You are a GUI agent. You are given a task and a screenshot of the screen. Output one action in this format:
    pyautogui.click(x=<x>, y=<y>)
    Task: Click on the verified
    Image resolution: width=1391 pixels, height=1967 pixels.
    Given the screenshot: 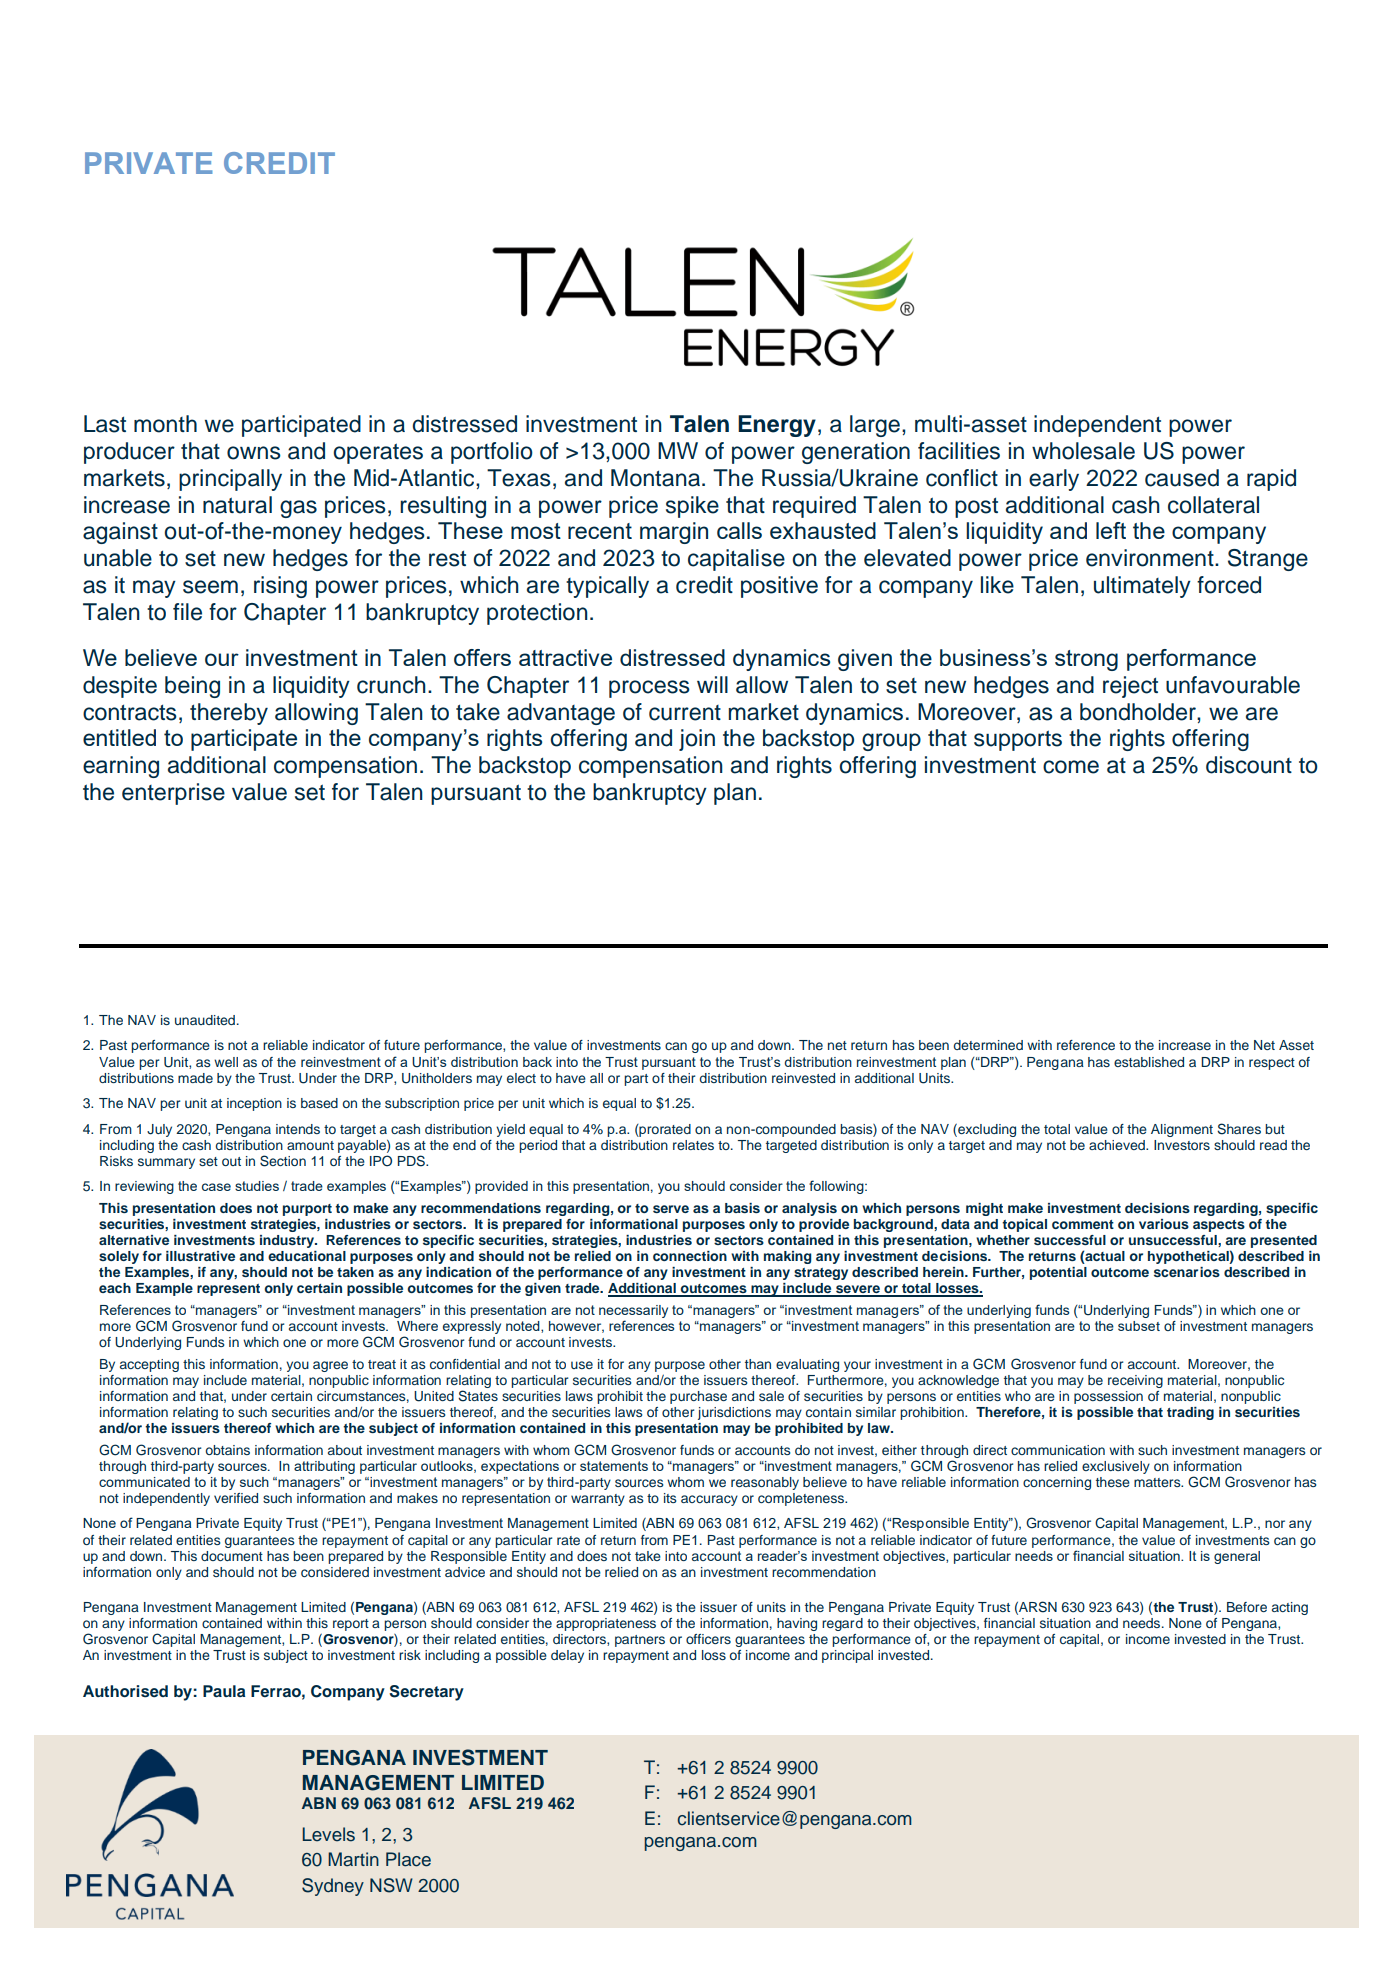 What is the action you would take?
    pyautogui.click(x=236, y=1498)
